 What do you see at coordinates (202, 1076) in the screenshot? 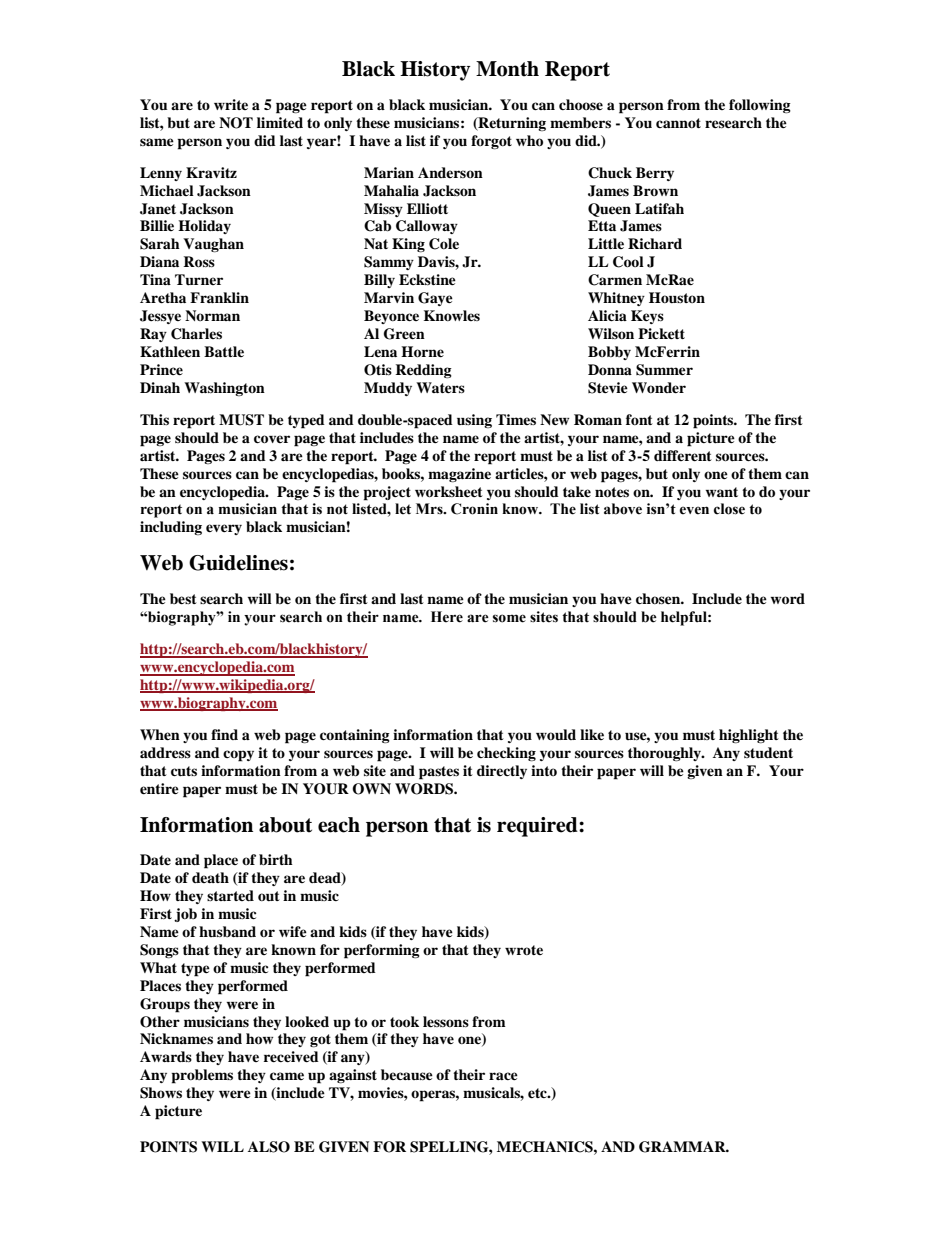
I see `problems` at bounding box center [202, 1076].
